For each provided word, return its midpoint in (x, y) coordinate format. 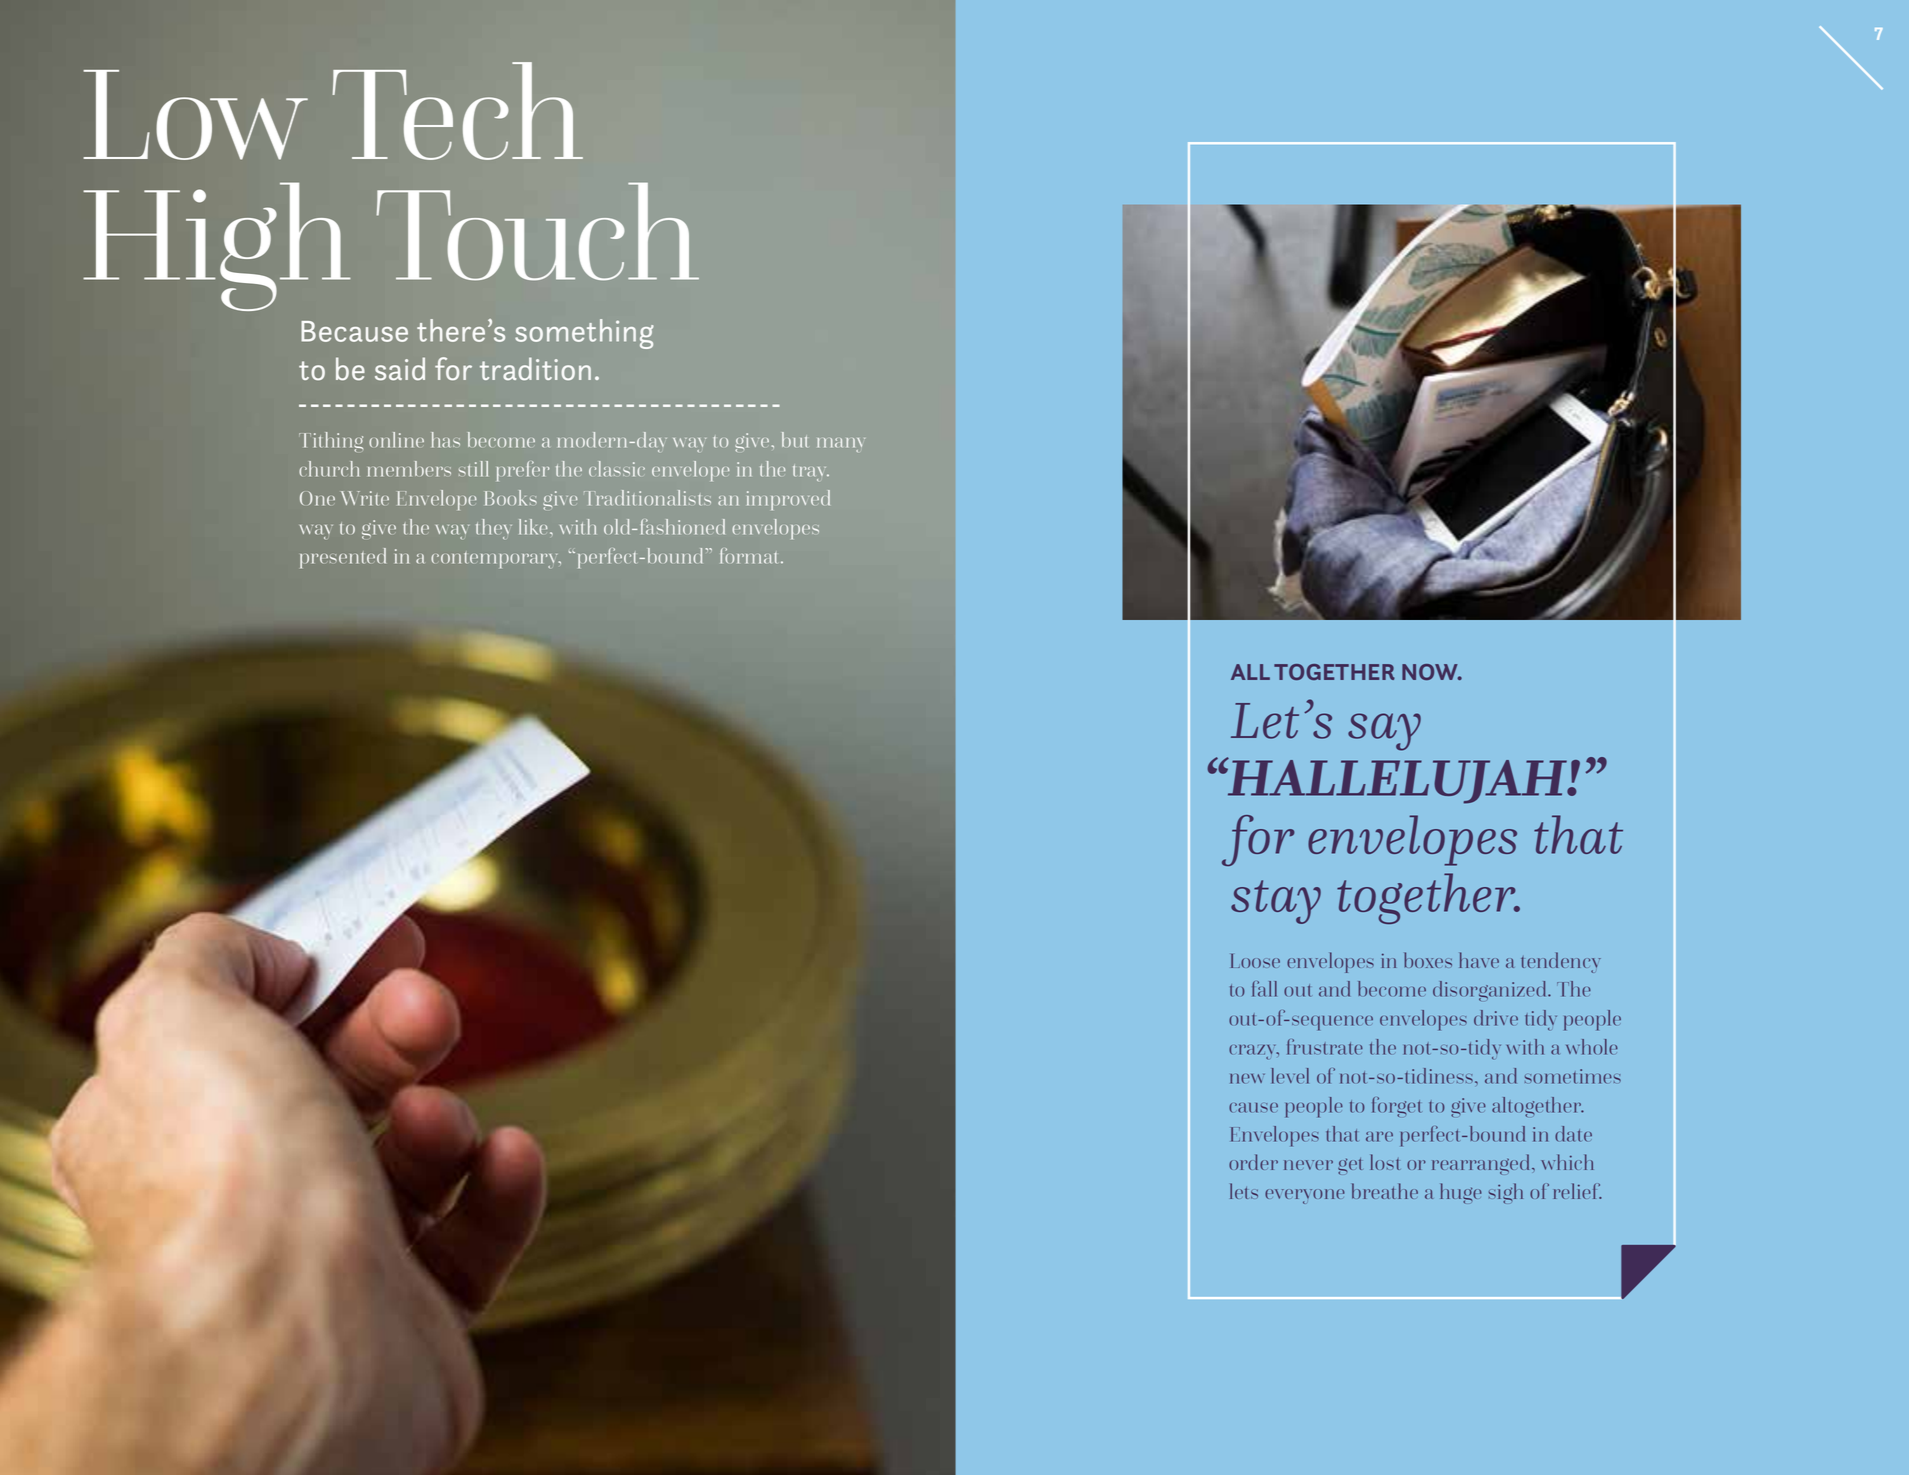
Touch (538, 231)
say (1384, 732)
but (795, 440)
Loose (1255, 961)
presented (343, 558)
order (1253, 1162)
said (400, 368)
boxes (1428, 960)
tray (811, 473)
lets (1244, 1191)
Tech (458, 111)
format (751, 556)
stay (1276, 902)
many (841, 445)
